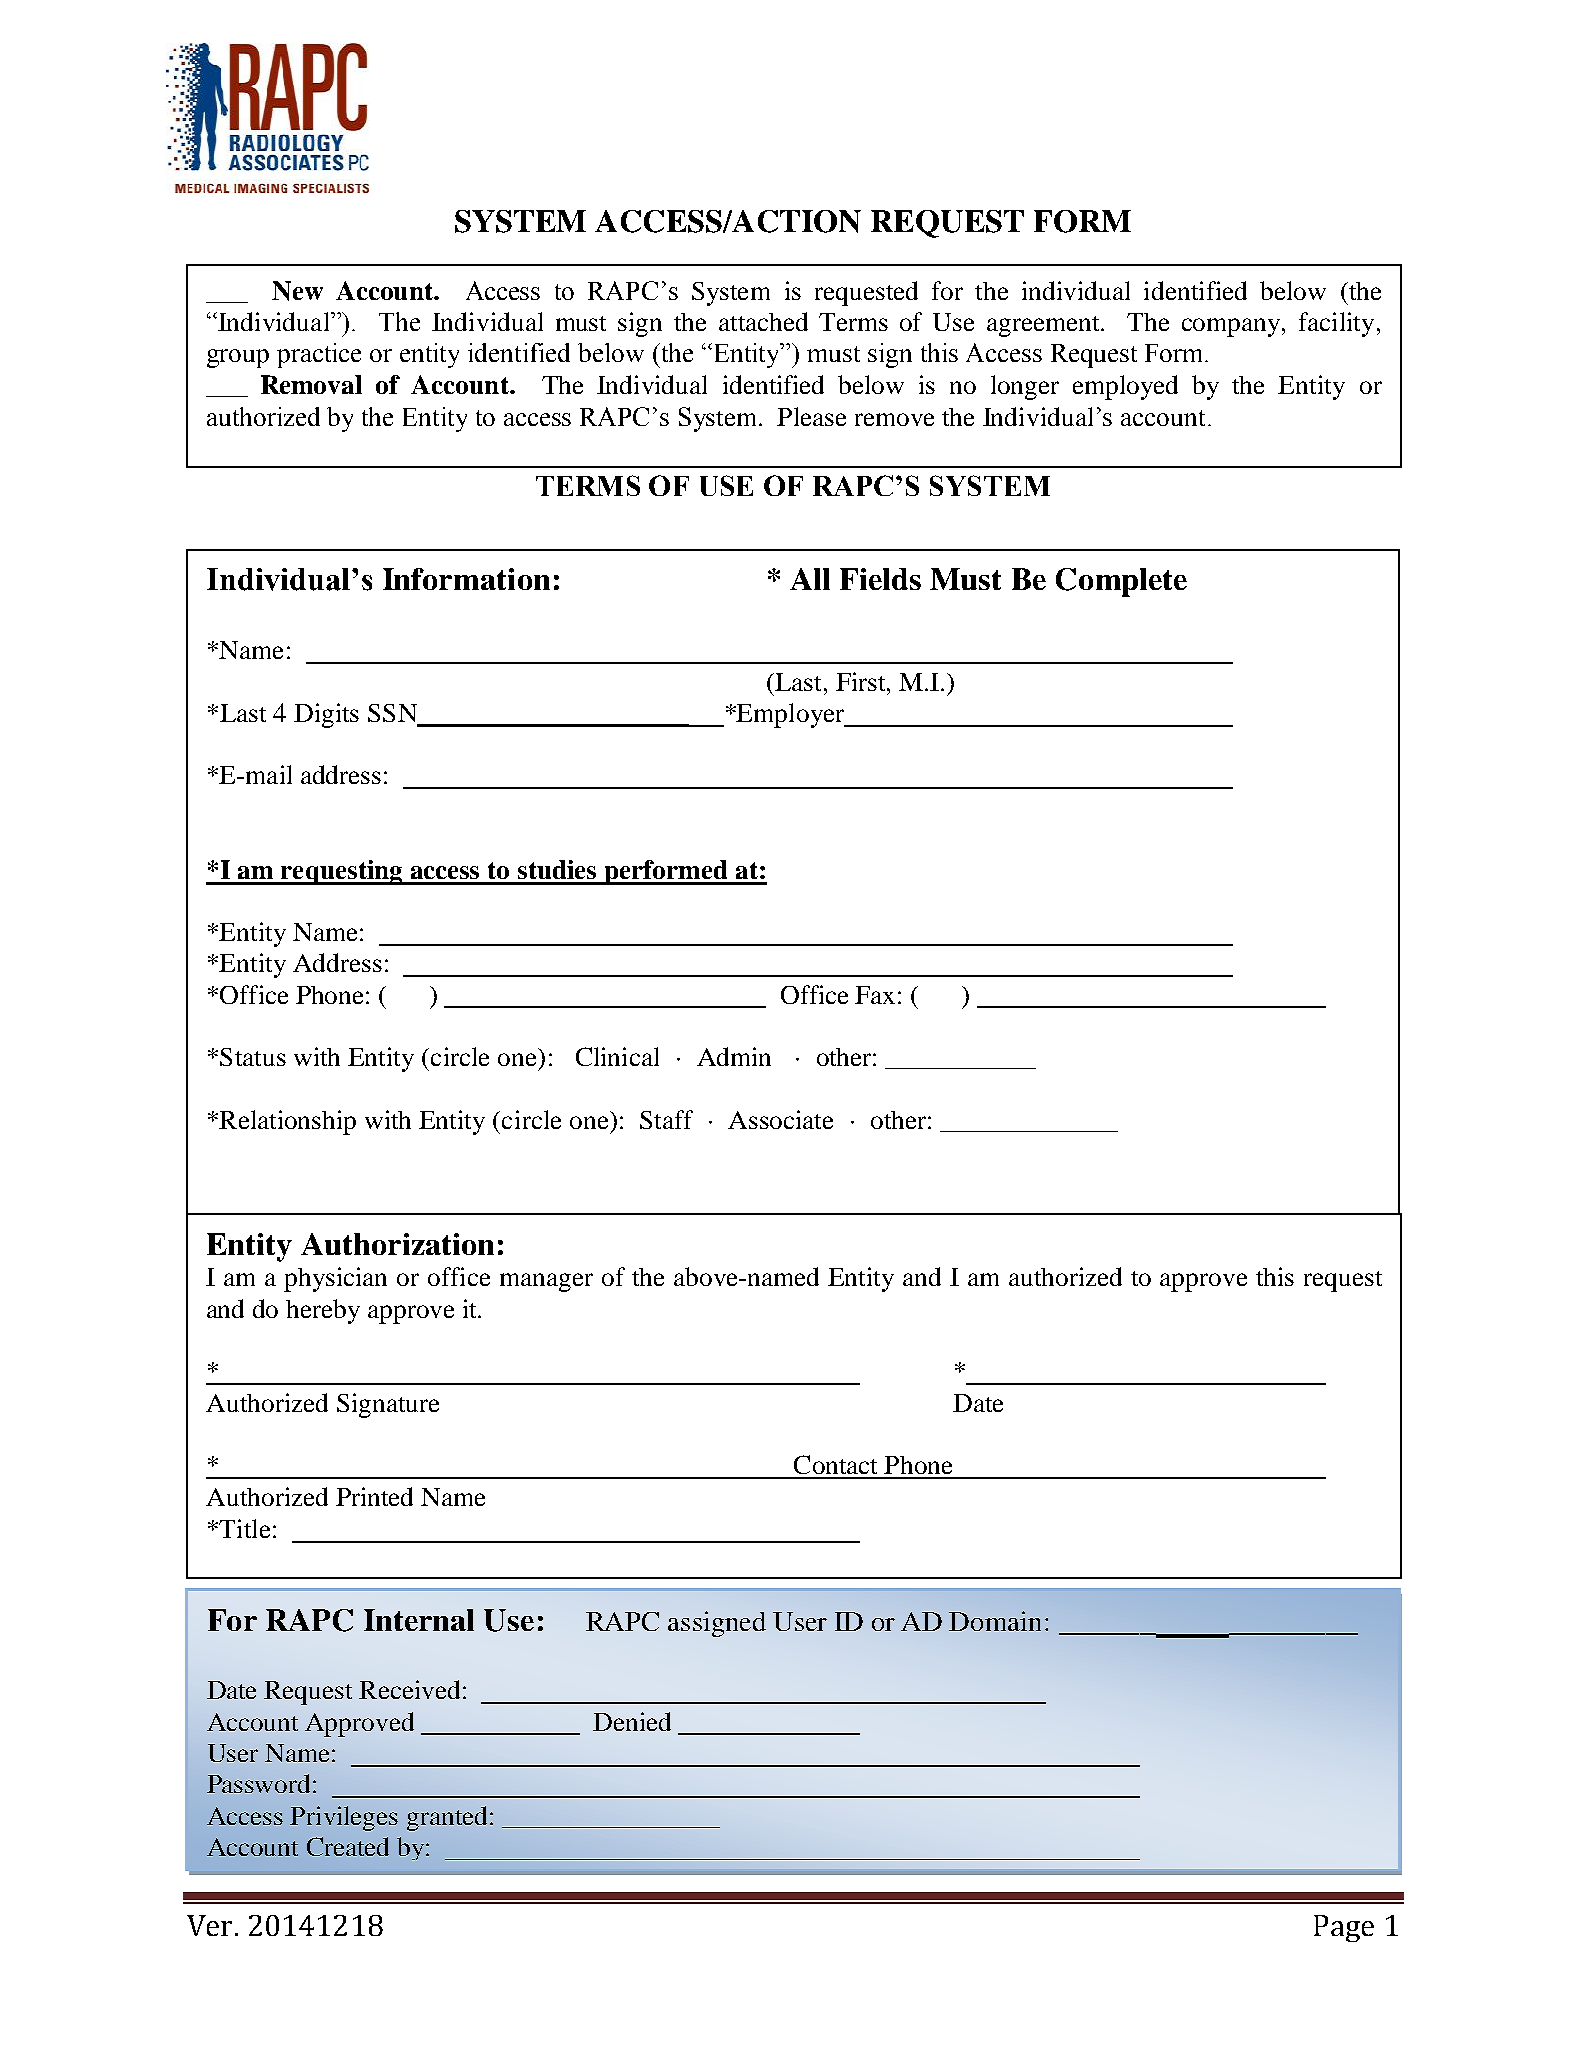 This screenshot has height=2053, width=1586. I want to click on Associate, so click(780, 1119).
